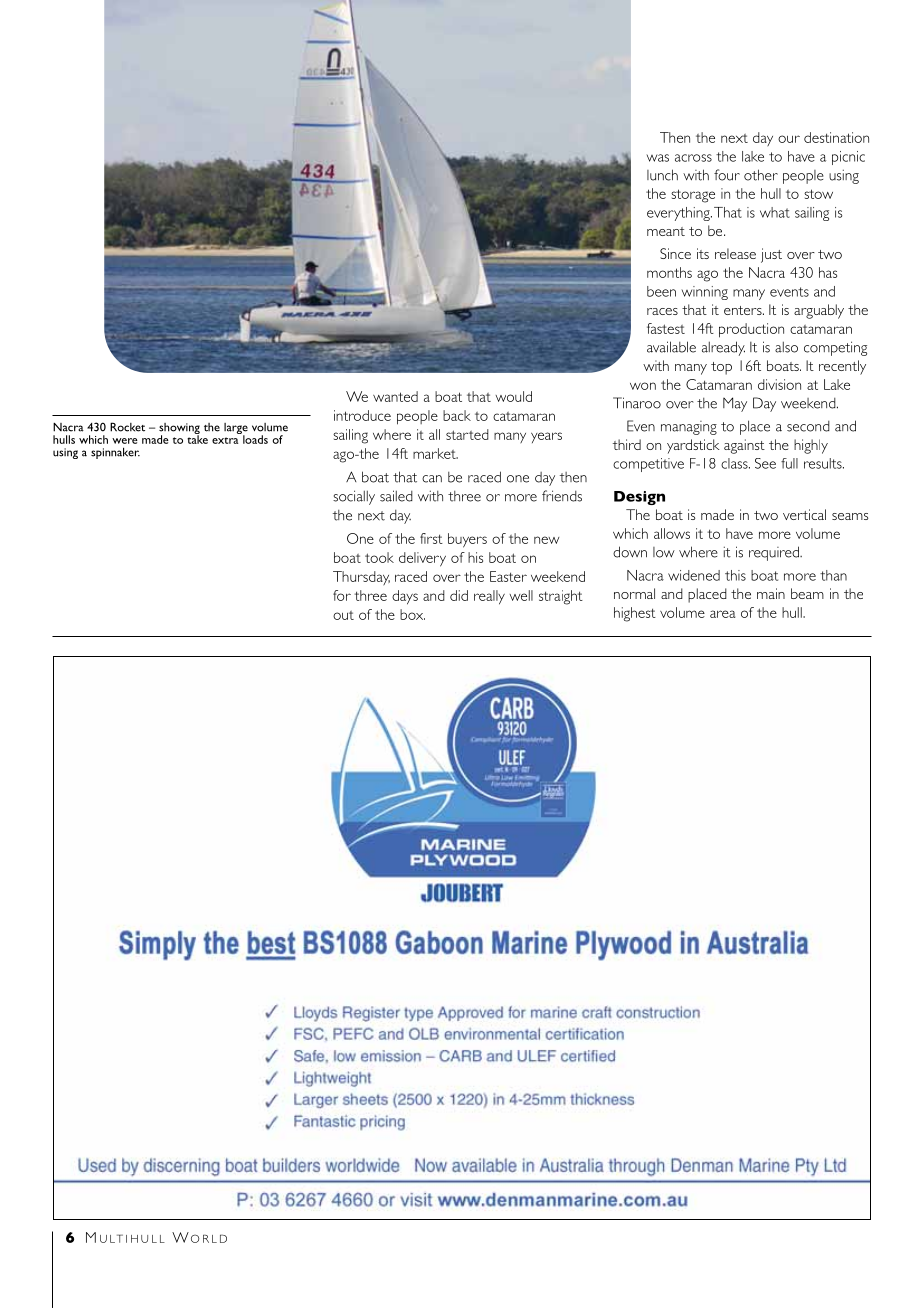  I want to click on been, so click(661, 291).
